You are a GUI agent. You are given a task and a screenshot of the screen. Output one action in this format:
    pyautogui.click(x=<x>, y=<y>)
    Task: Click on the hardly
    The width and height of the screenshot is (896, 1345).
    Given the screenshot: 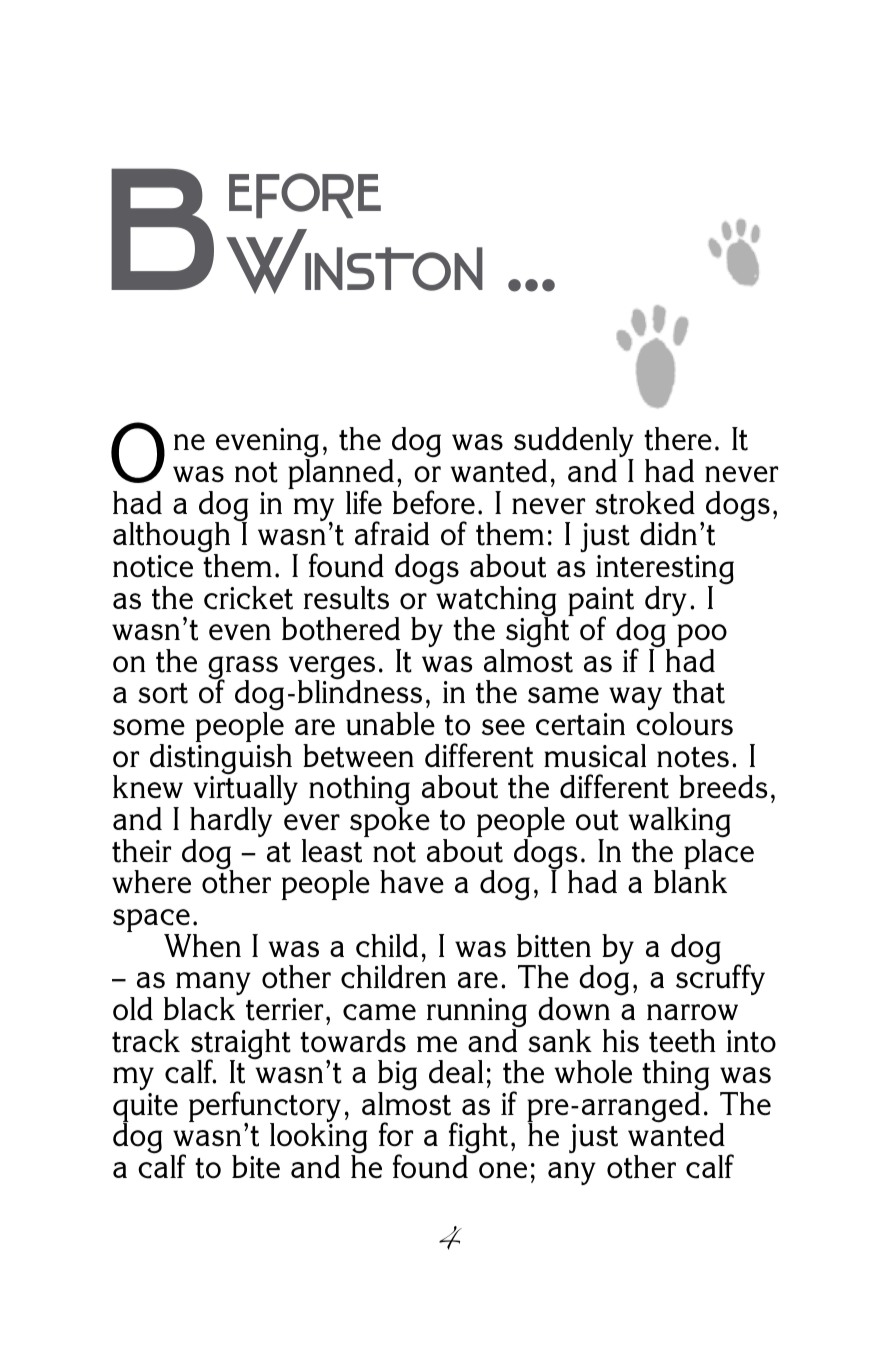 What is the action you would take?
    pyautogui.click(x=231, y=823)
